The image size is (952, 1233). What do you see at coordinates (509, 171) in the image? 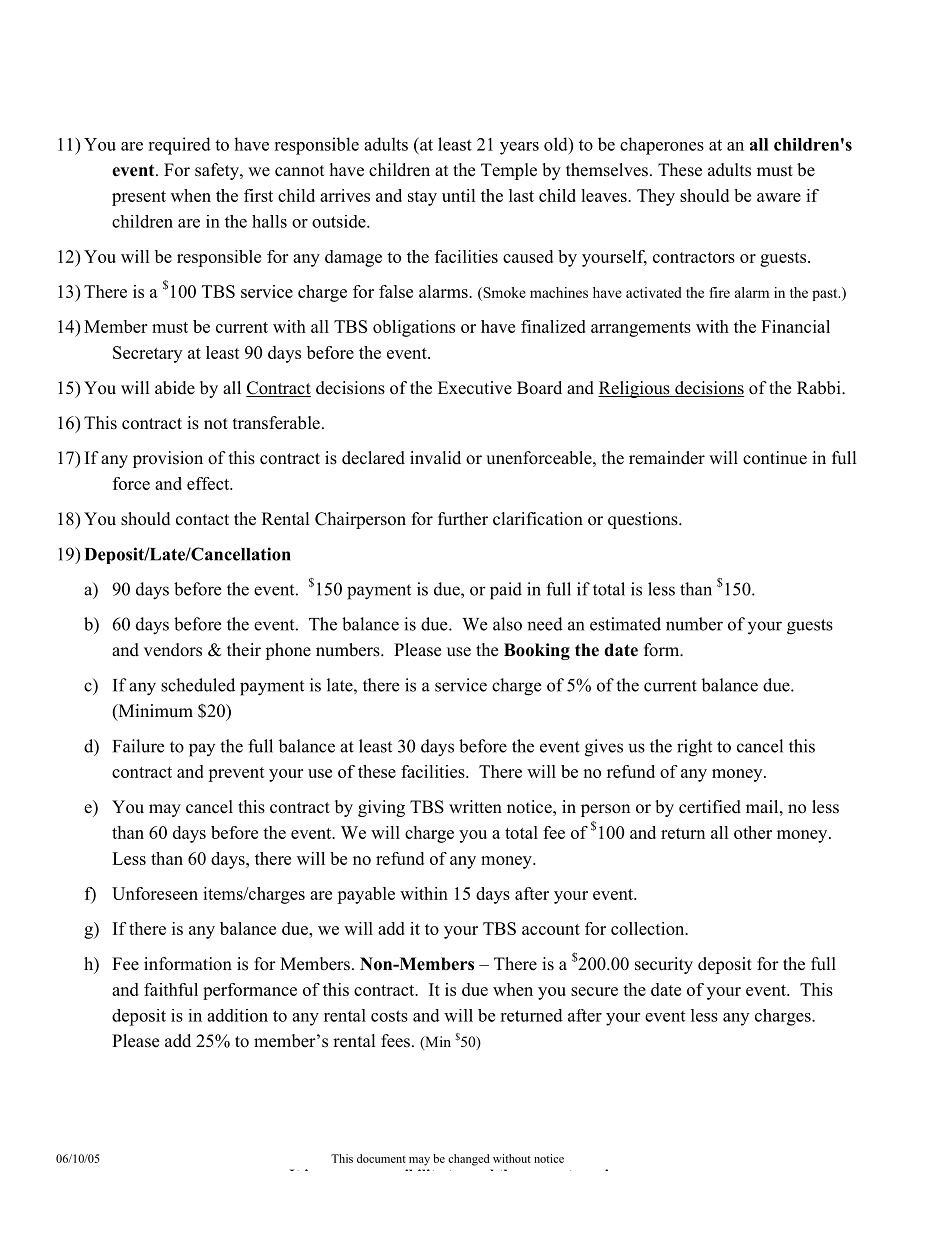
I see `Temple` at bounding box center [509, 171].
